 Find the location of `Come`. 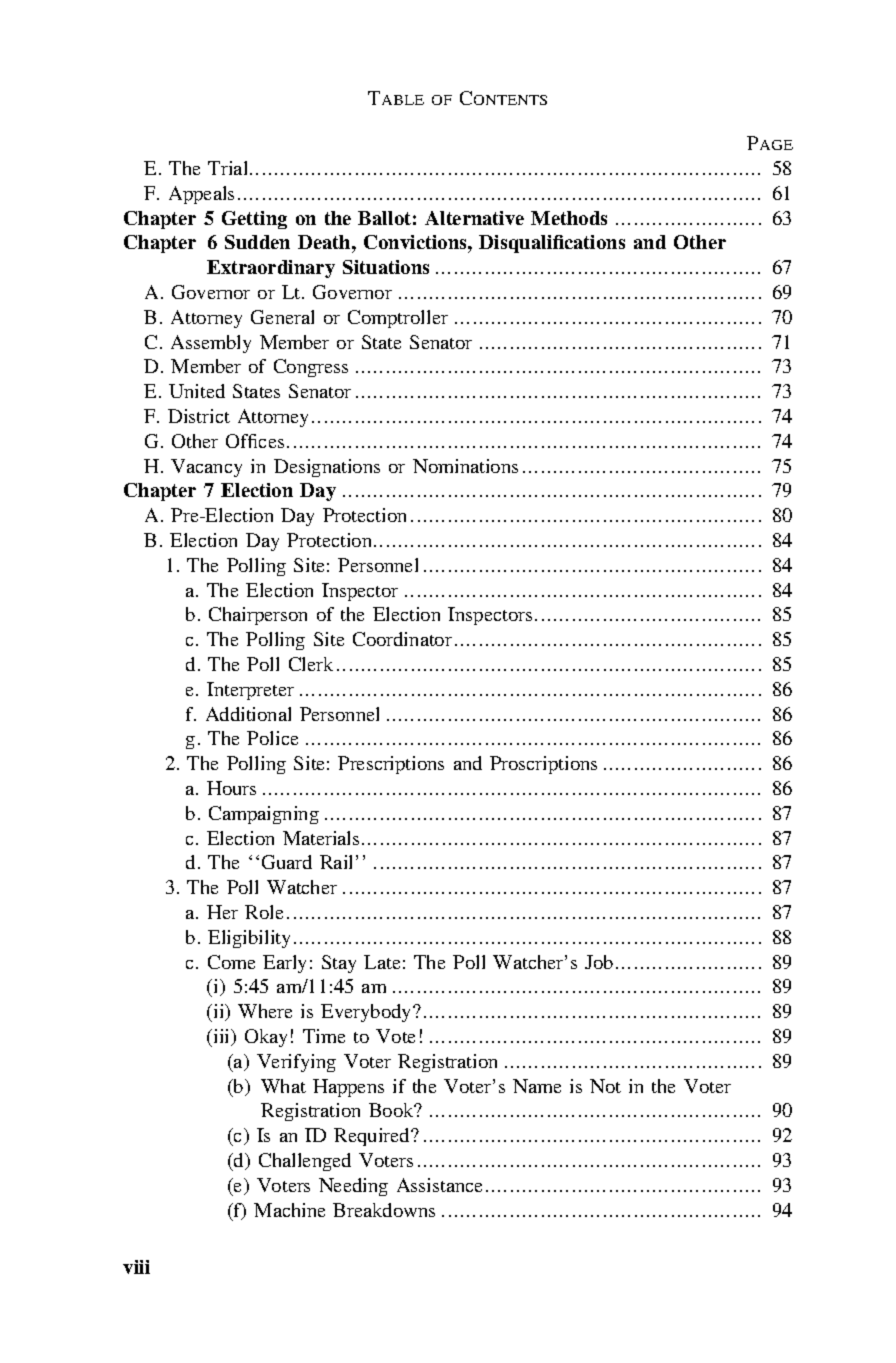

Come is located at coordinates (231, 962).
